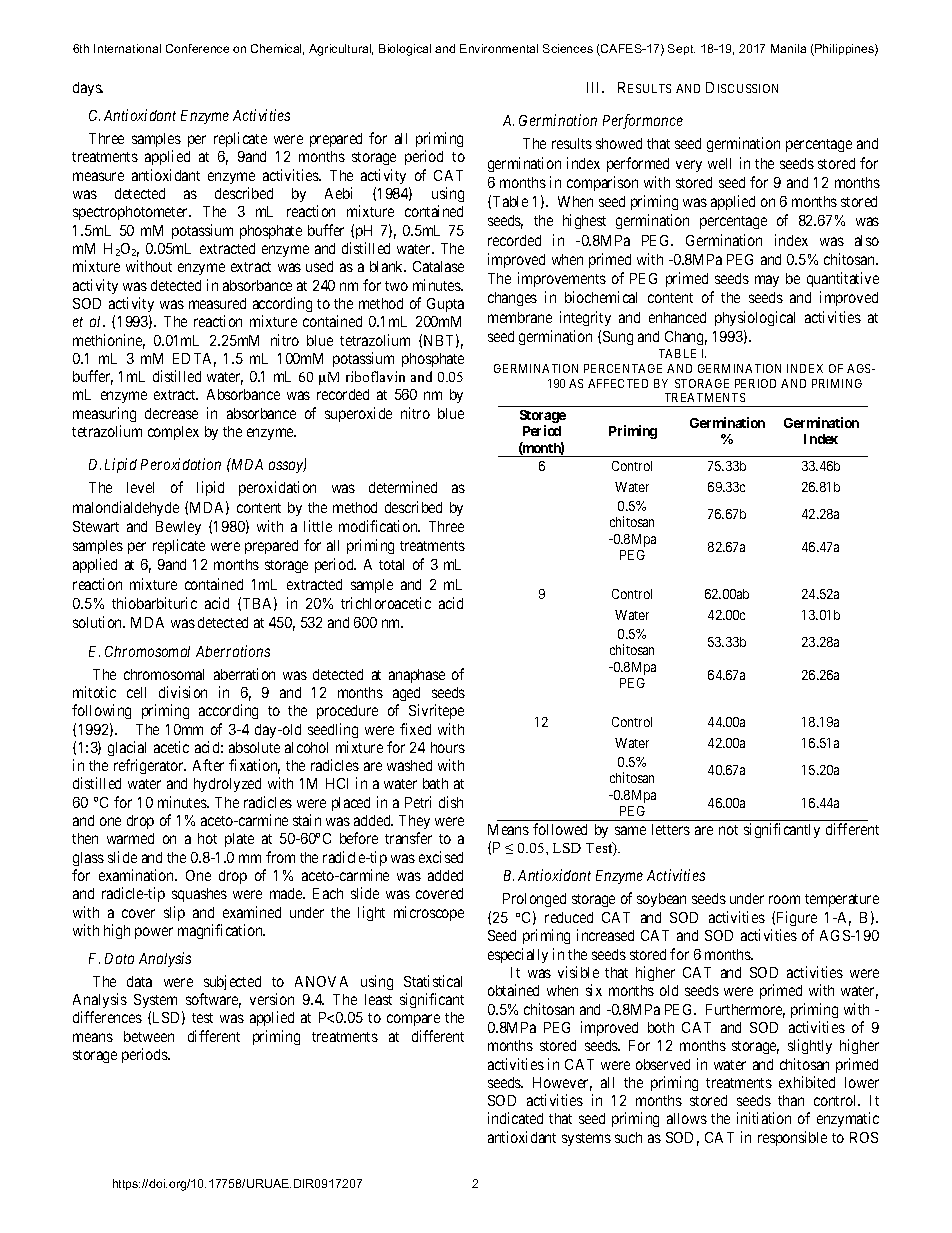 This screenshot has width=952, height=1233. Describe the element at coordinates (391, 564) in the screenshot. I see `total` at that location.
